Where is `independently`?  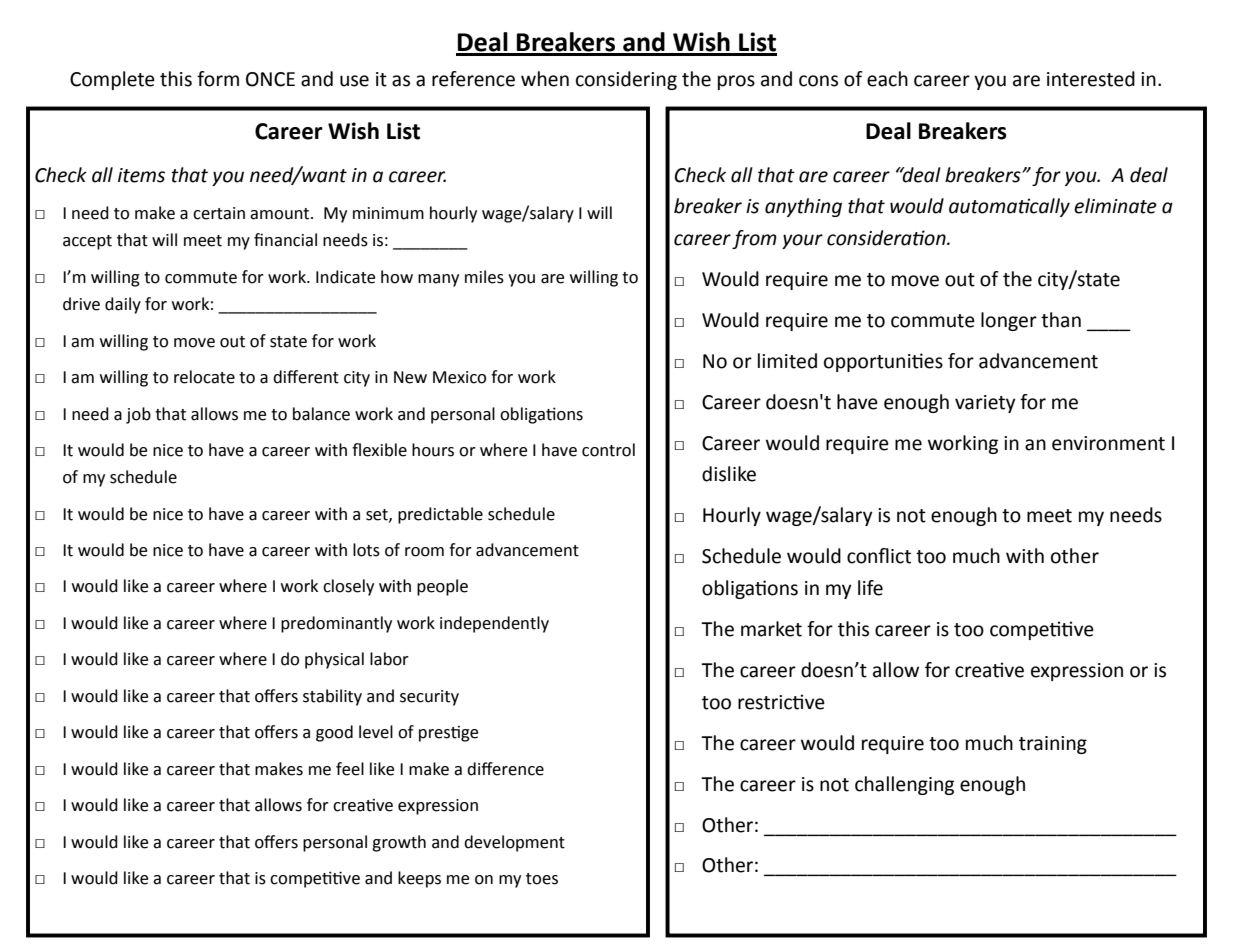 independently is located at coordinates (494, 624).
